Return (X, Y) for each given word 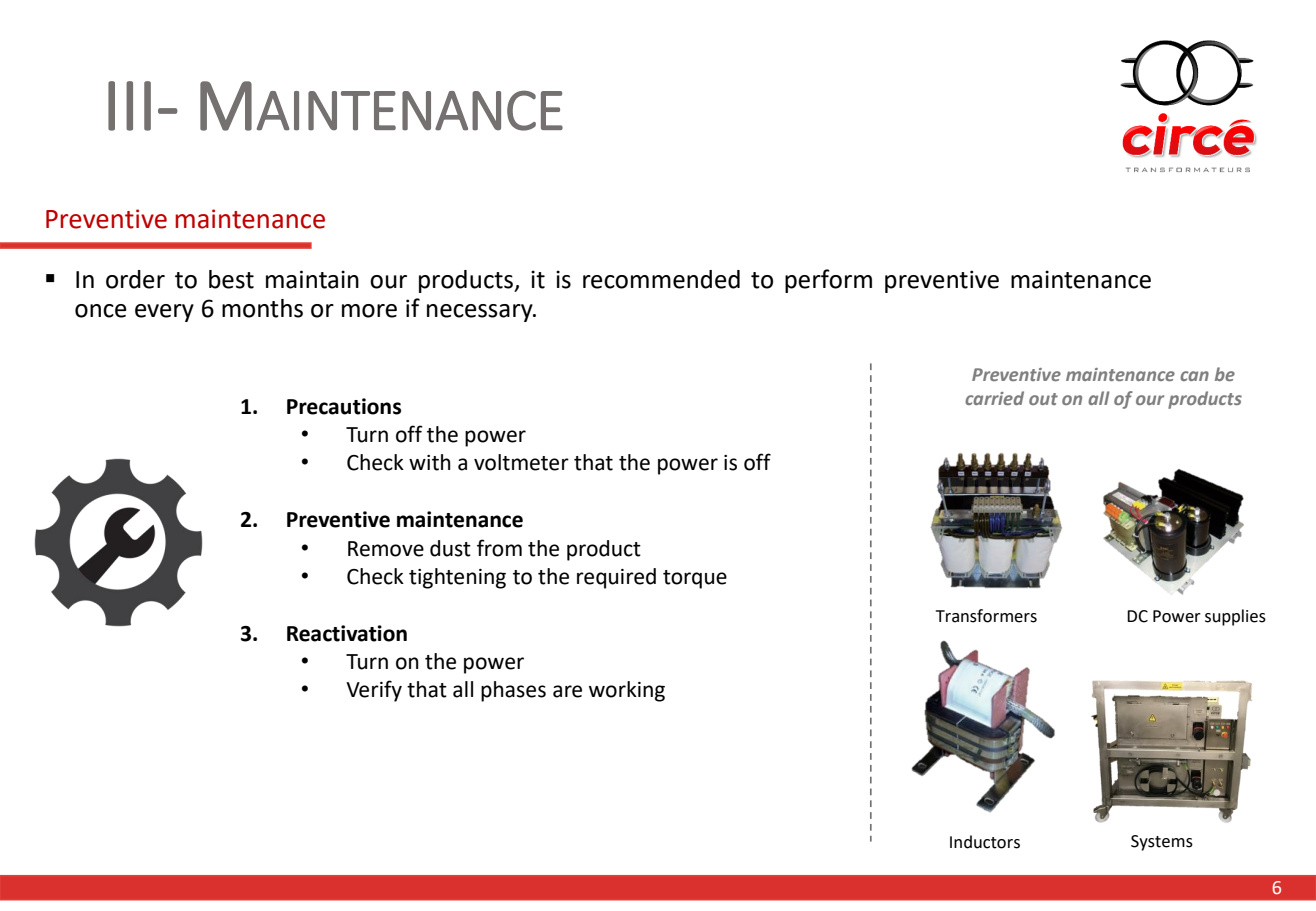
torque (695, 579)
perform (828, 281)
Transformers (986, 616)
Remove (386, 549)
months (262, 308)
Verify (374, 691)
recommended (661, 279)
